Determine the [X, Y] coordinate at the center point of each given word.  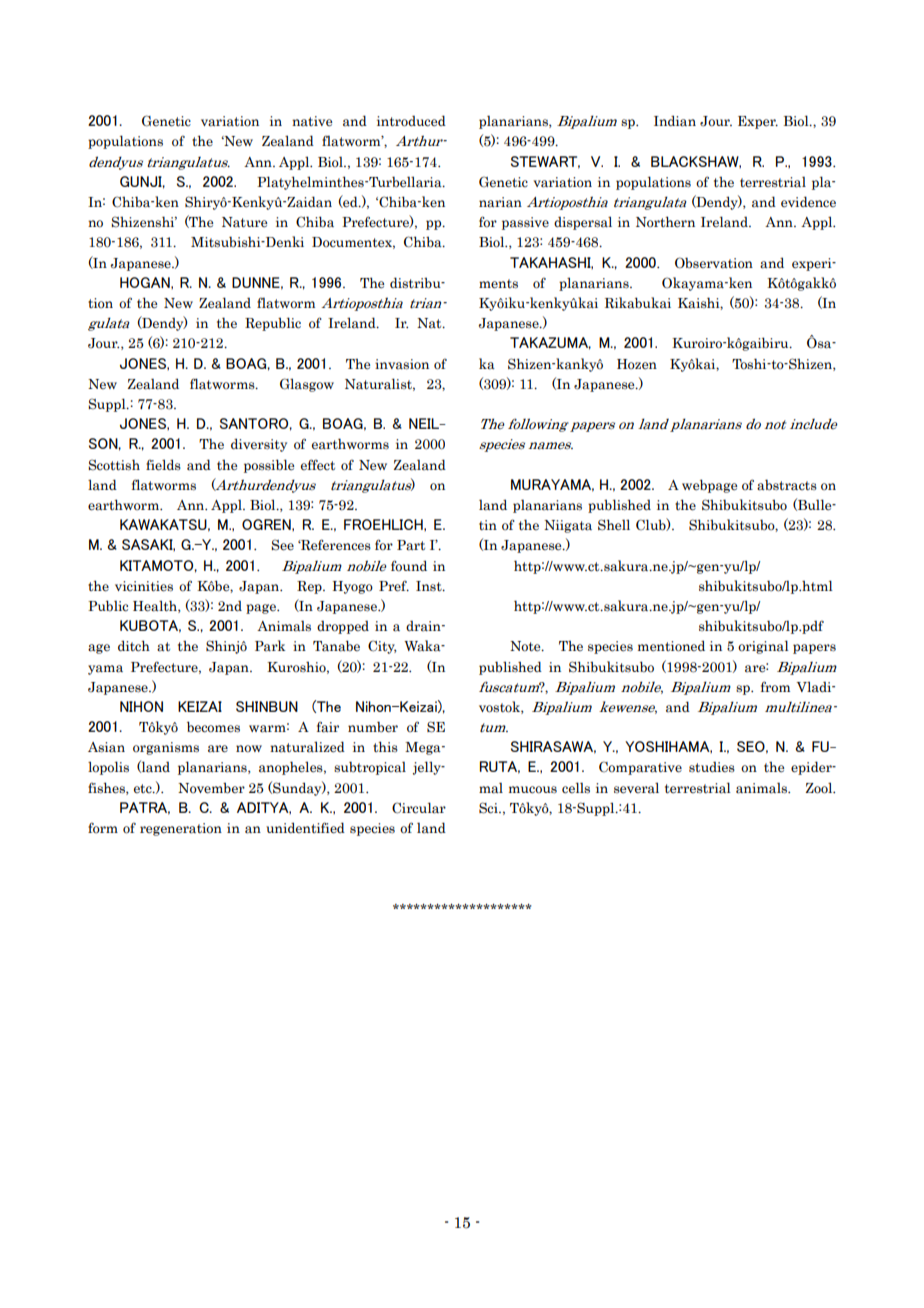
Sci [489, 808]
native [312, 121]
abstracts [787, 485]
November [211, 788]
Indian [675, 121]
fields [163, 465]
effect [318, 465]
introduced [411, 121]
